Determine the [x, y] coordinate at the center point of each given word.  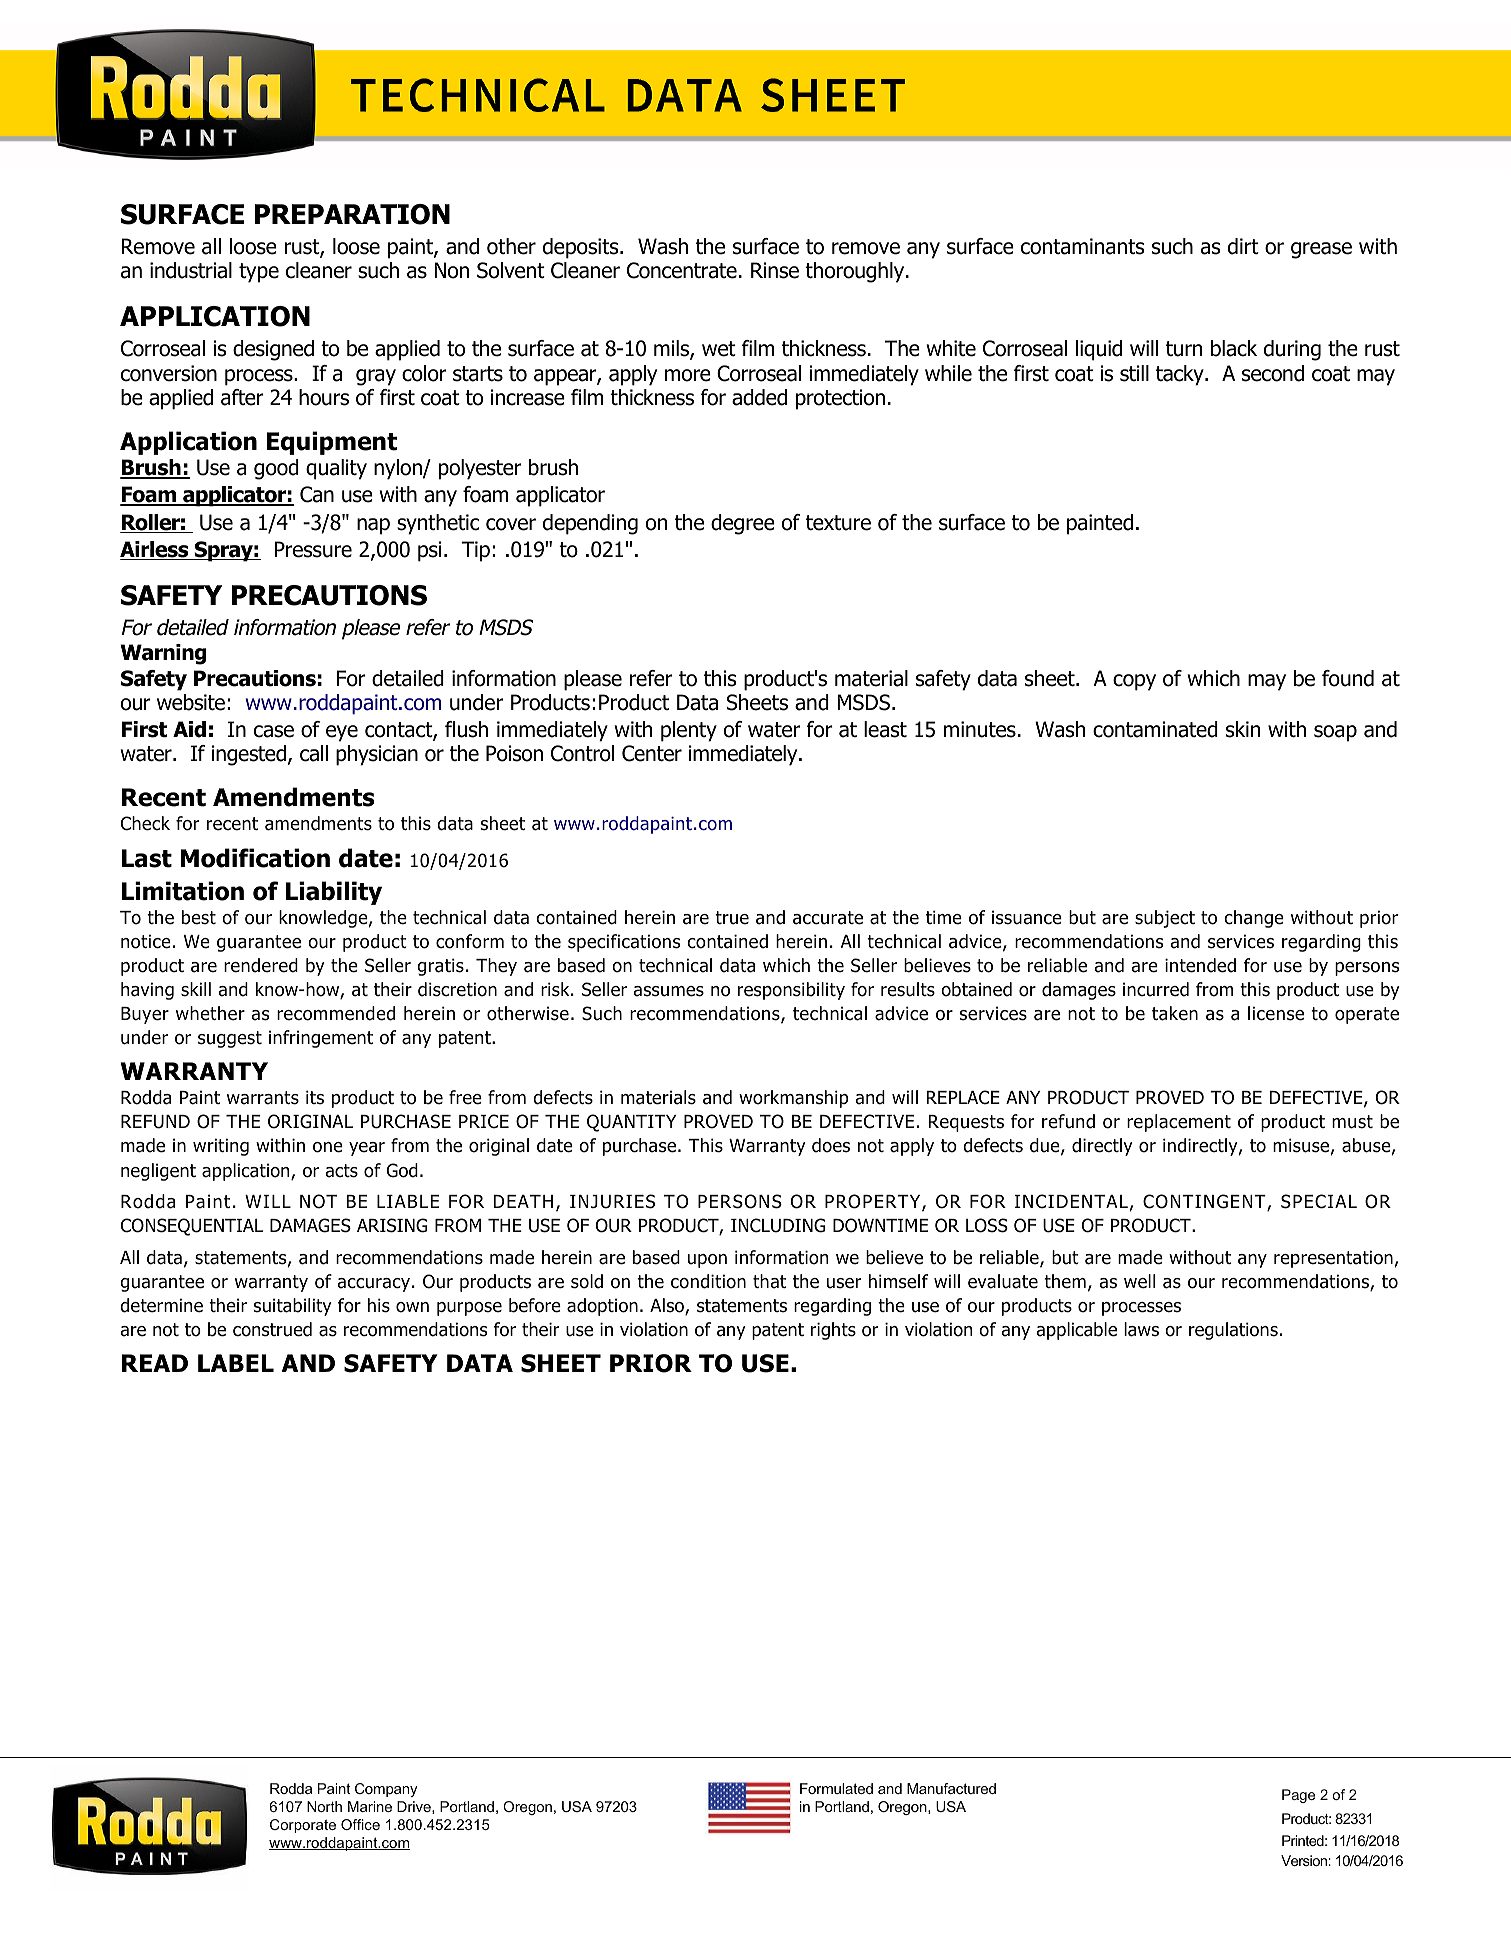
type [259, 273]
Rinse [775, 270]
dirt [1243, 246]
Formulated [836, 1788]
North [324, 1806]
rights [833, 1331]
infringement [321, 1039]
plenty [689, 731]
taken [1175, 1013]
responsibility [791, 991]
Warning [163, 654]
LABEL [236, 1363]
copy [1134, 682]
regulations [1233, 1331]
